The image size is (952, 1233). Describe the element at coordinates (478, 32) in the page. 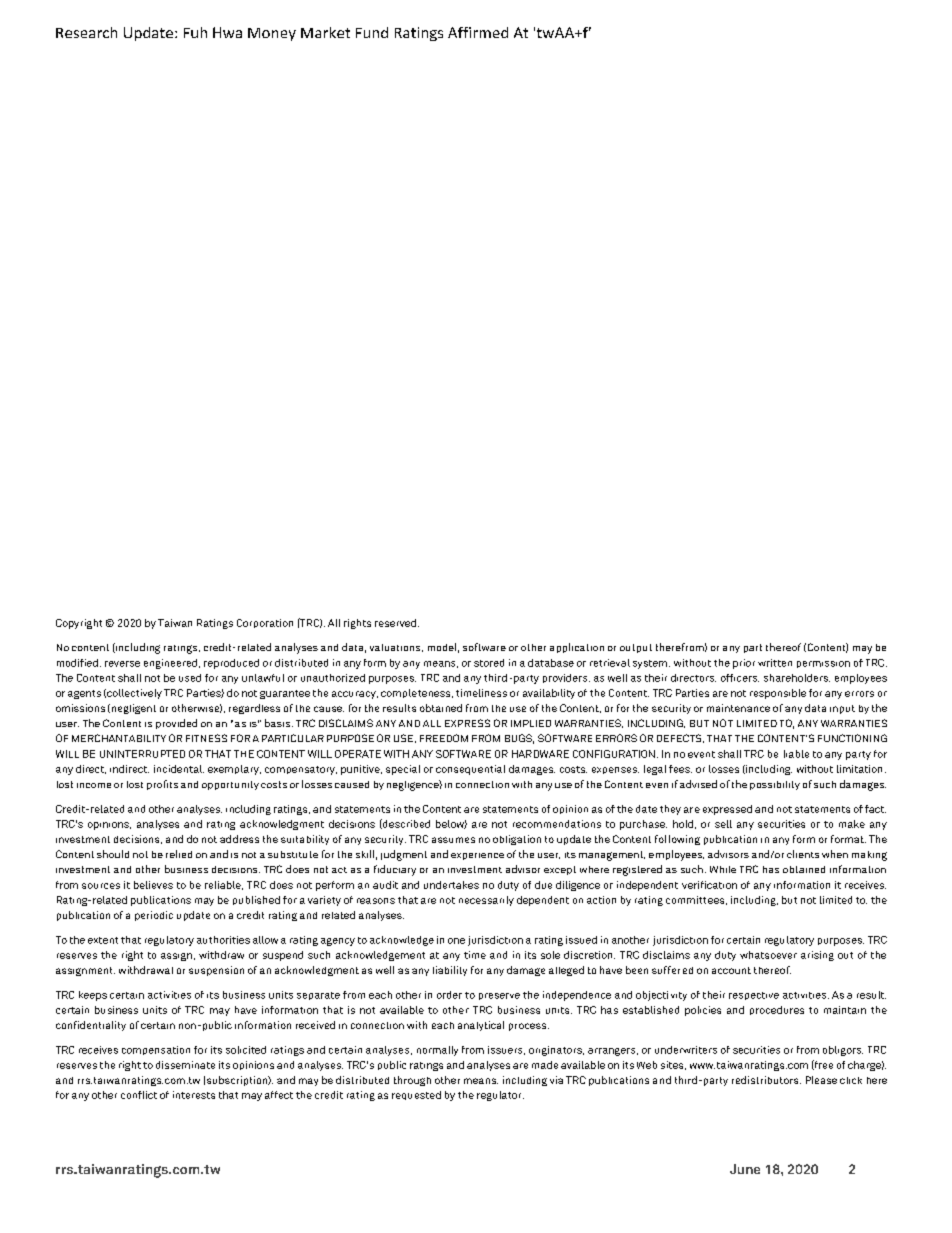

I see `Affirmed` at that location.
